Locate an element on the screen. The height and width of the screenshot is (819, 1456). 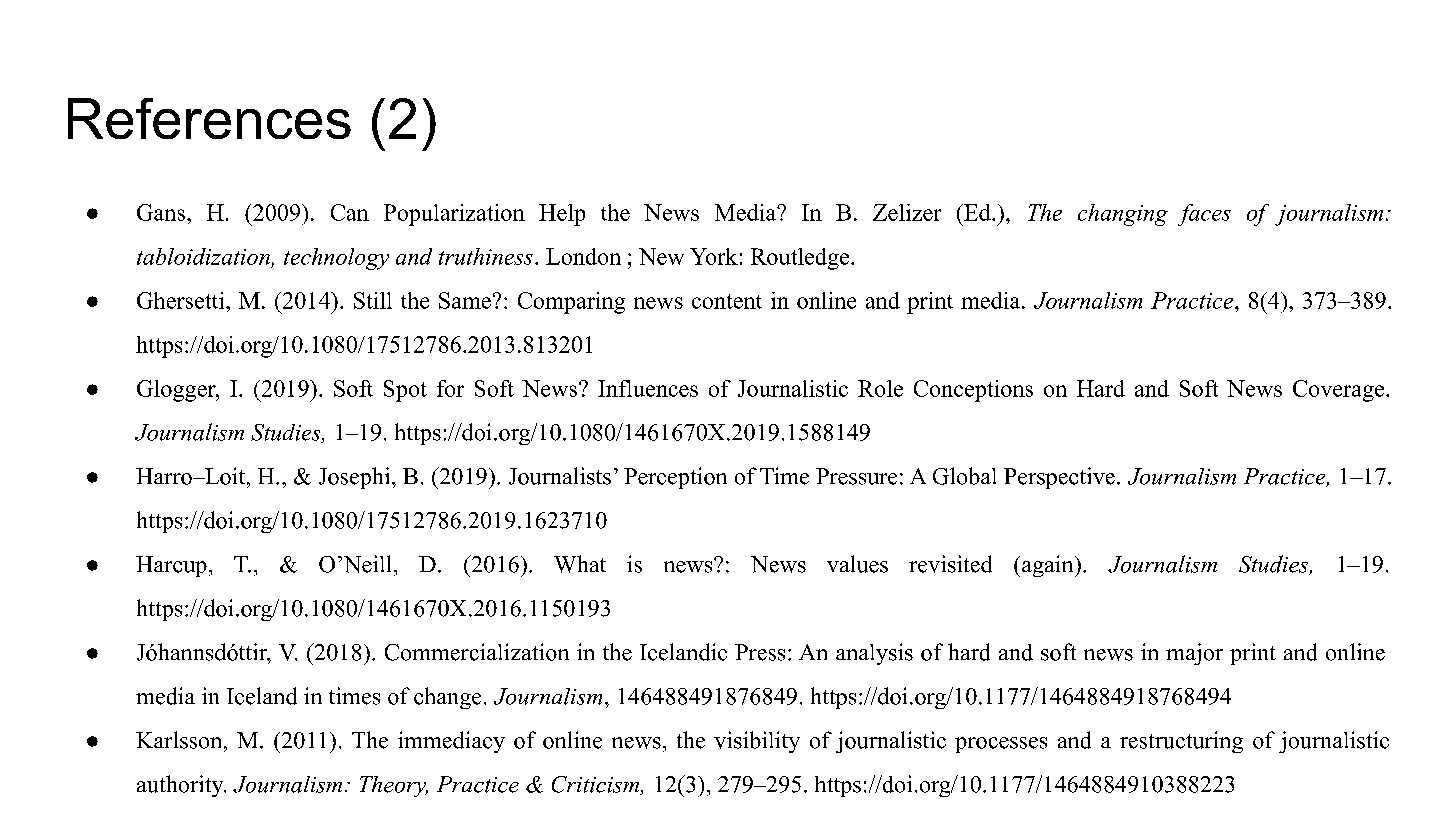
values is located at coordinates (857, 564).
